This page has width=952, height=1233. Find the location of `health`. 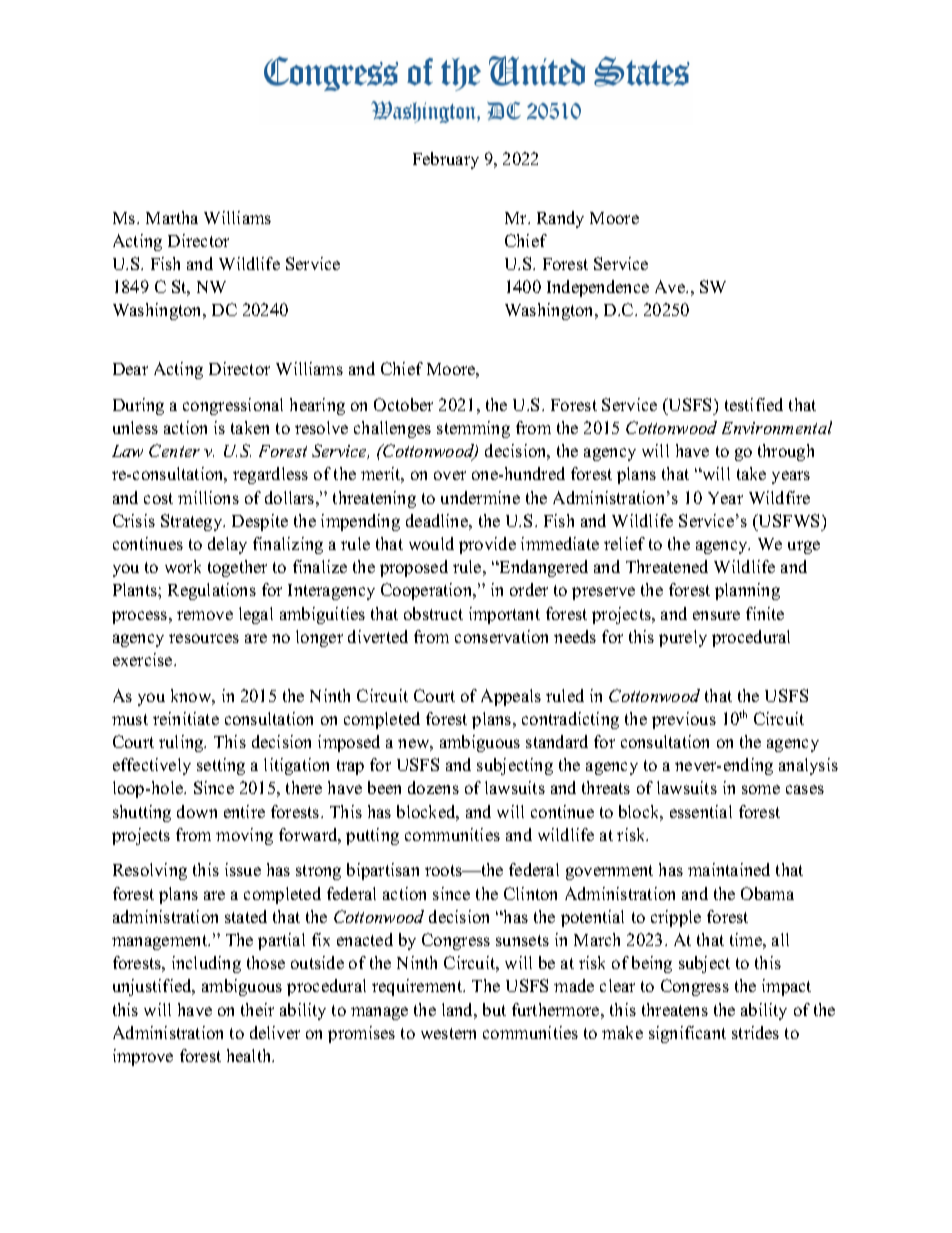

health is located at coordinates (250, 1055).
